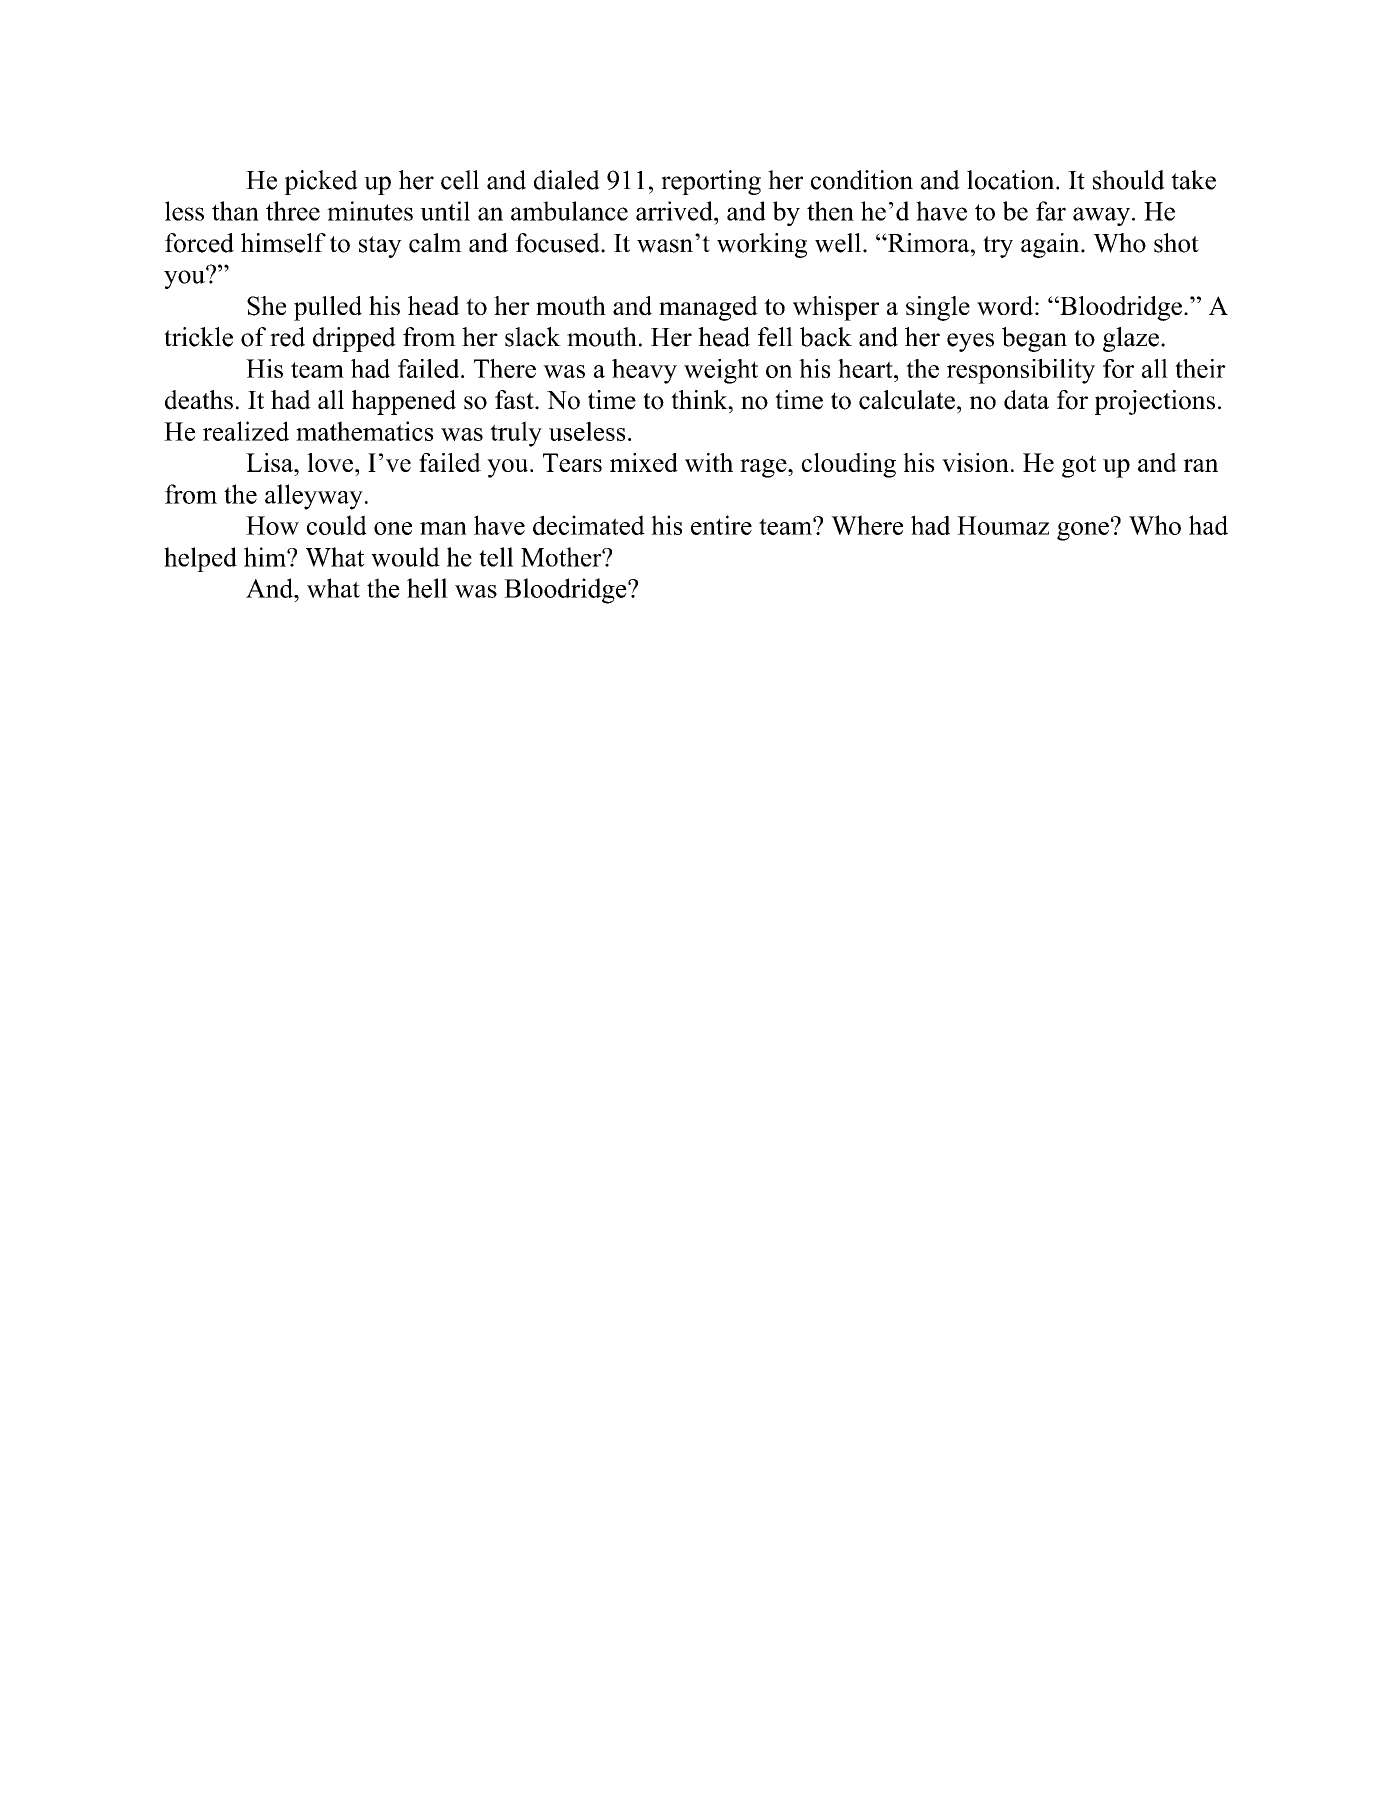 The width and height of the image is (1394, 1804). I want to click on alleyway, so click(314, 497).
